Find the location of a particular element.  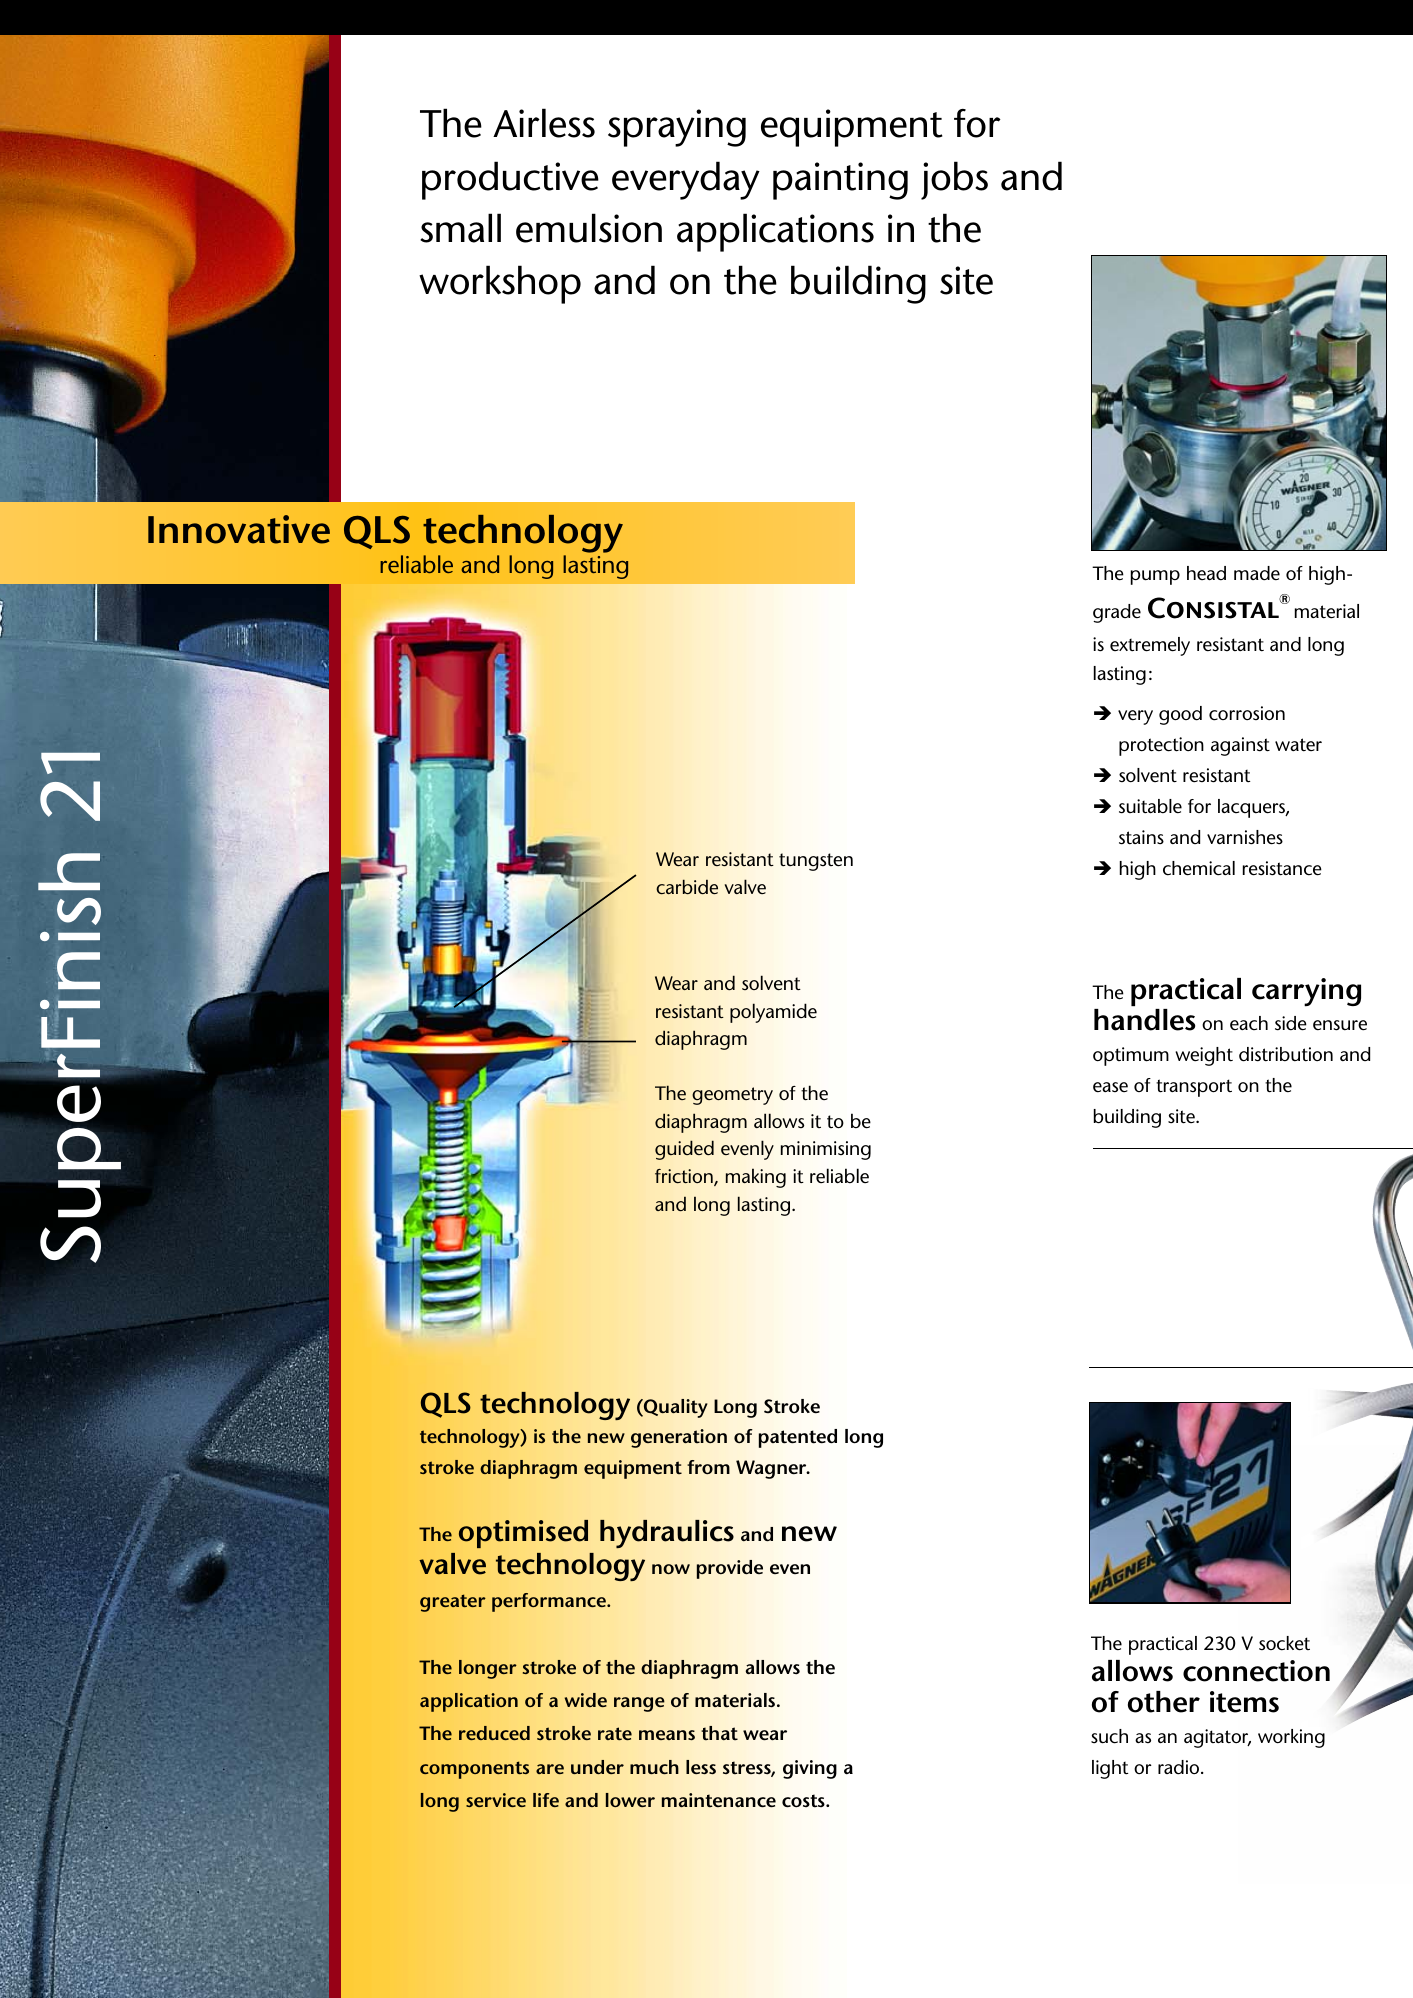

transport is located at coordinates (1194, 1088).
